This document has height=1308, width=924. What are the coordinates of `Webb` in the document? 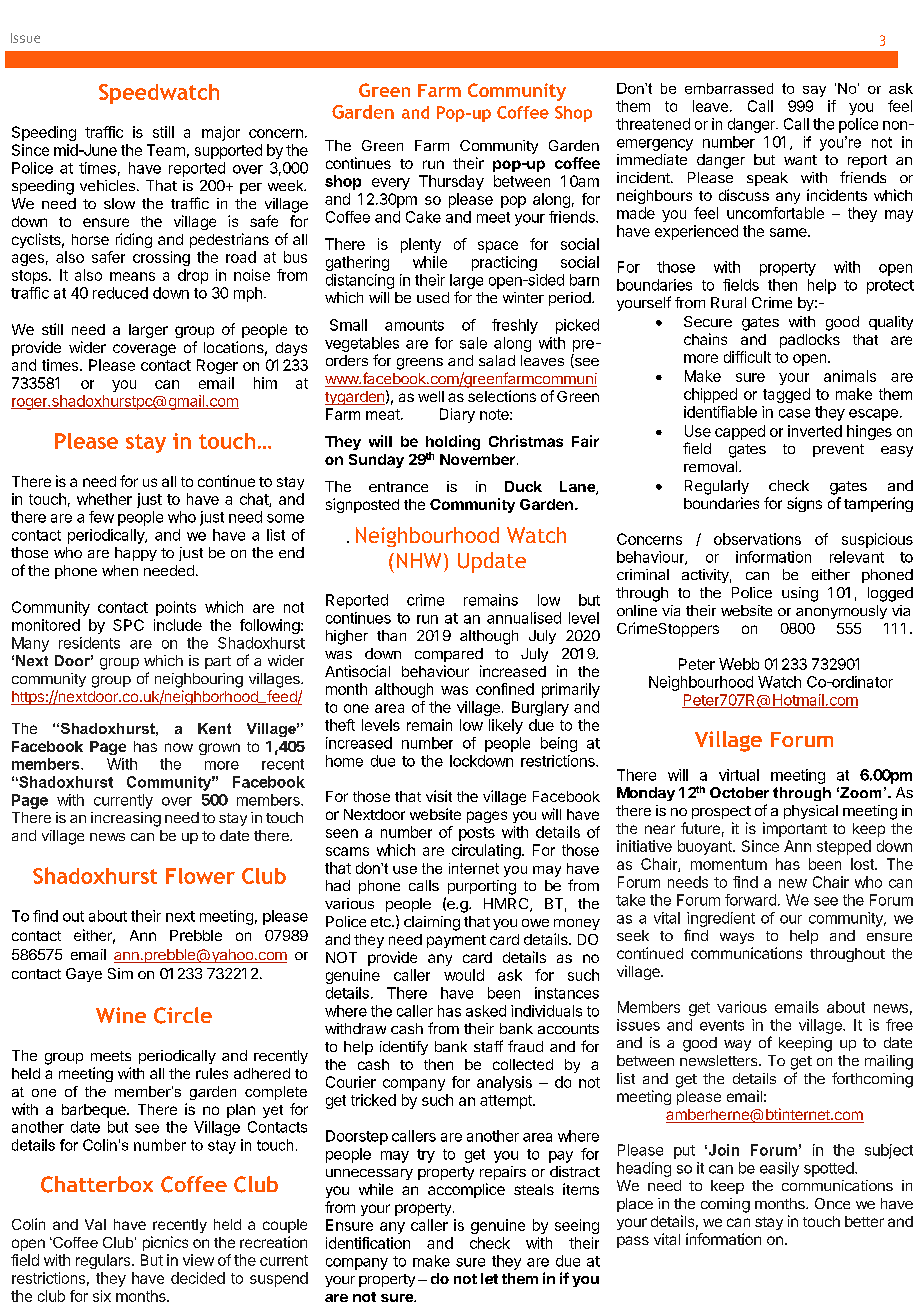 It's located at (739, 664).
